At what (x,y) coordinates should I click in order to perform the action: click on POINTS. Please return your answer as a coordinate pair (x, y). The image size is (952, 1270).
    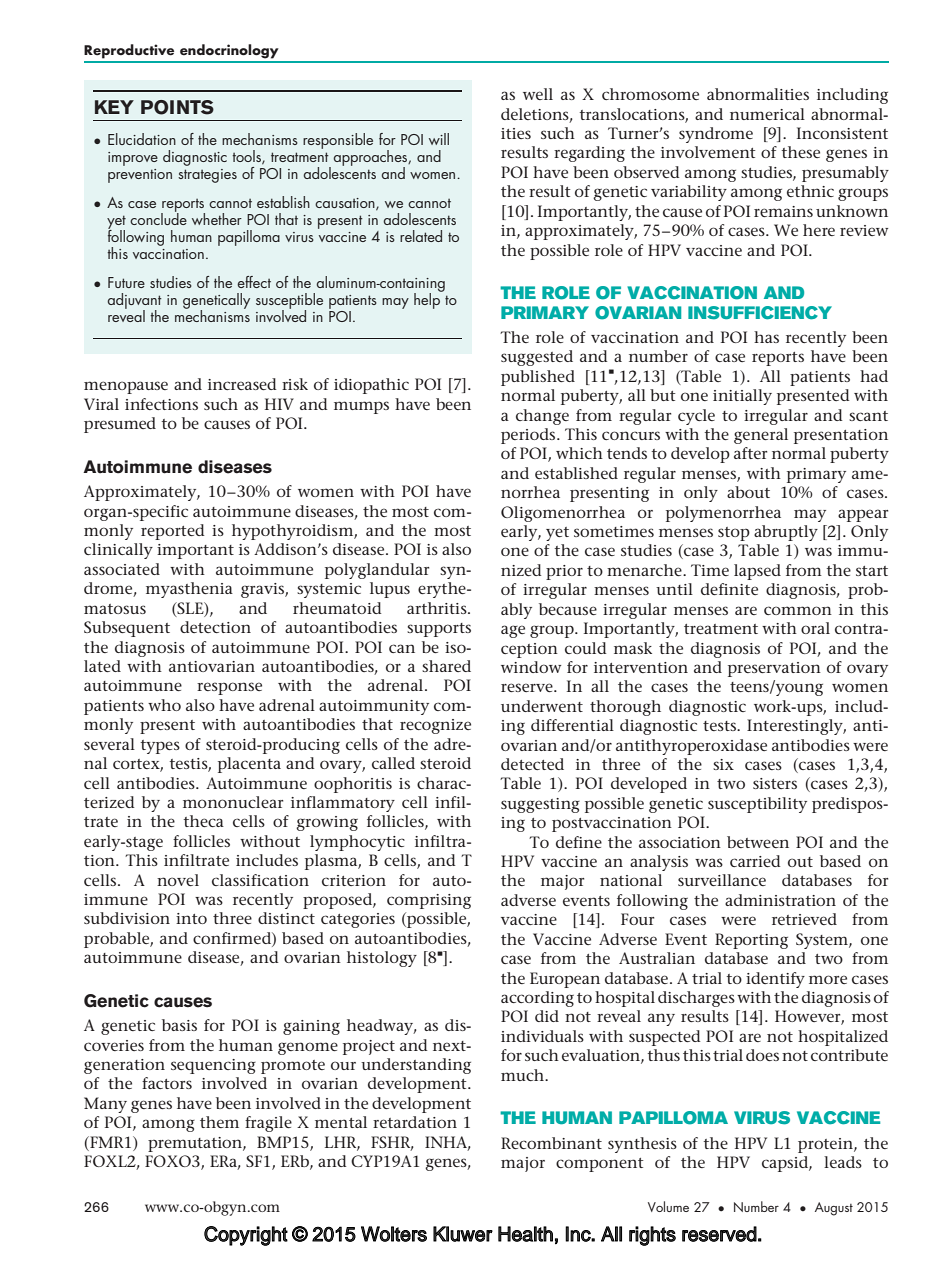
    Looking at the image, I should click on (177, 107).
